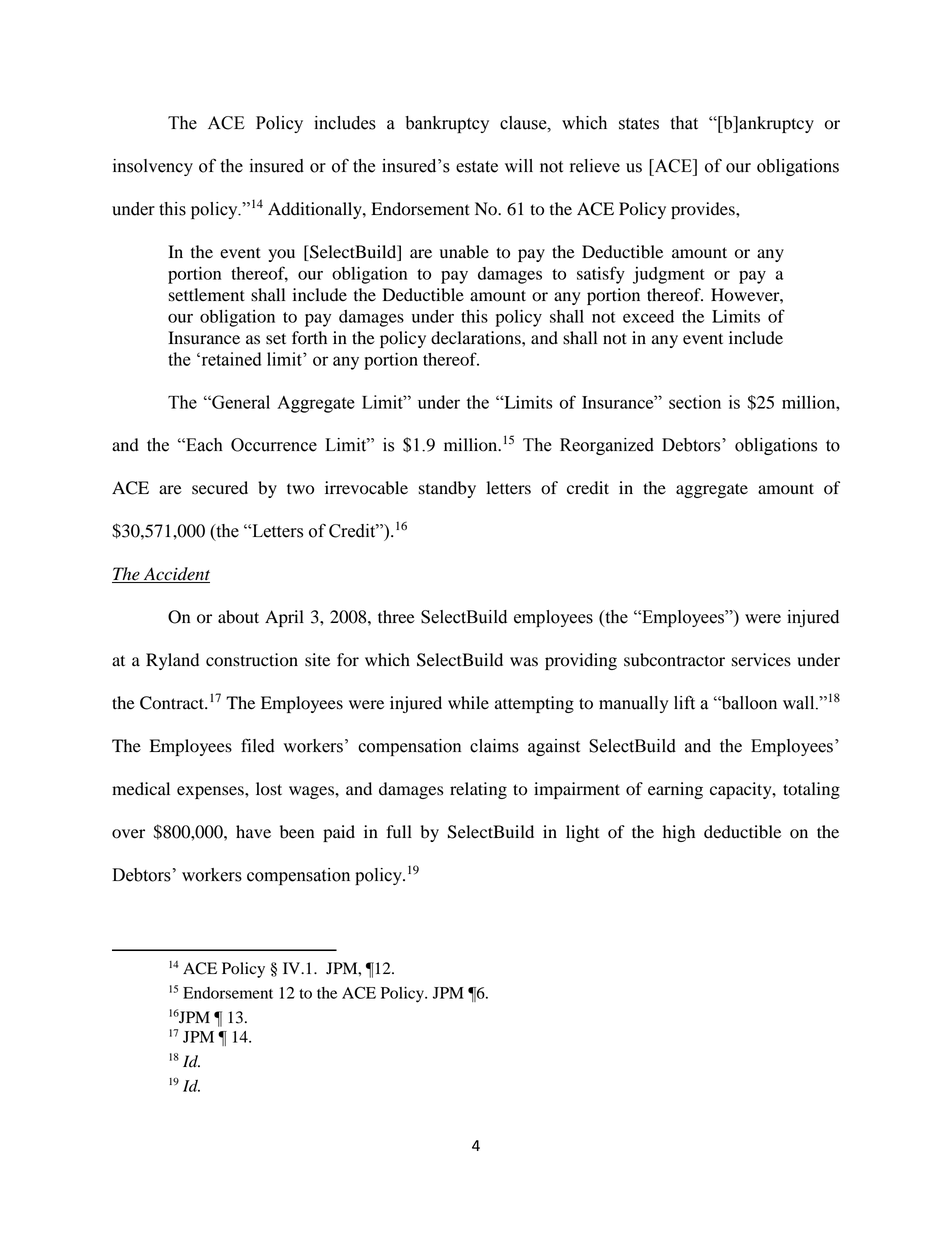  What do you see at coordinates (478, 790) in the image?
I see `relating` at bounding box center [478, 790].
